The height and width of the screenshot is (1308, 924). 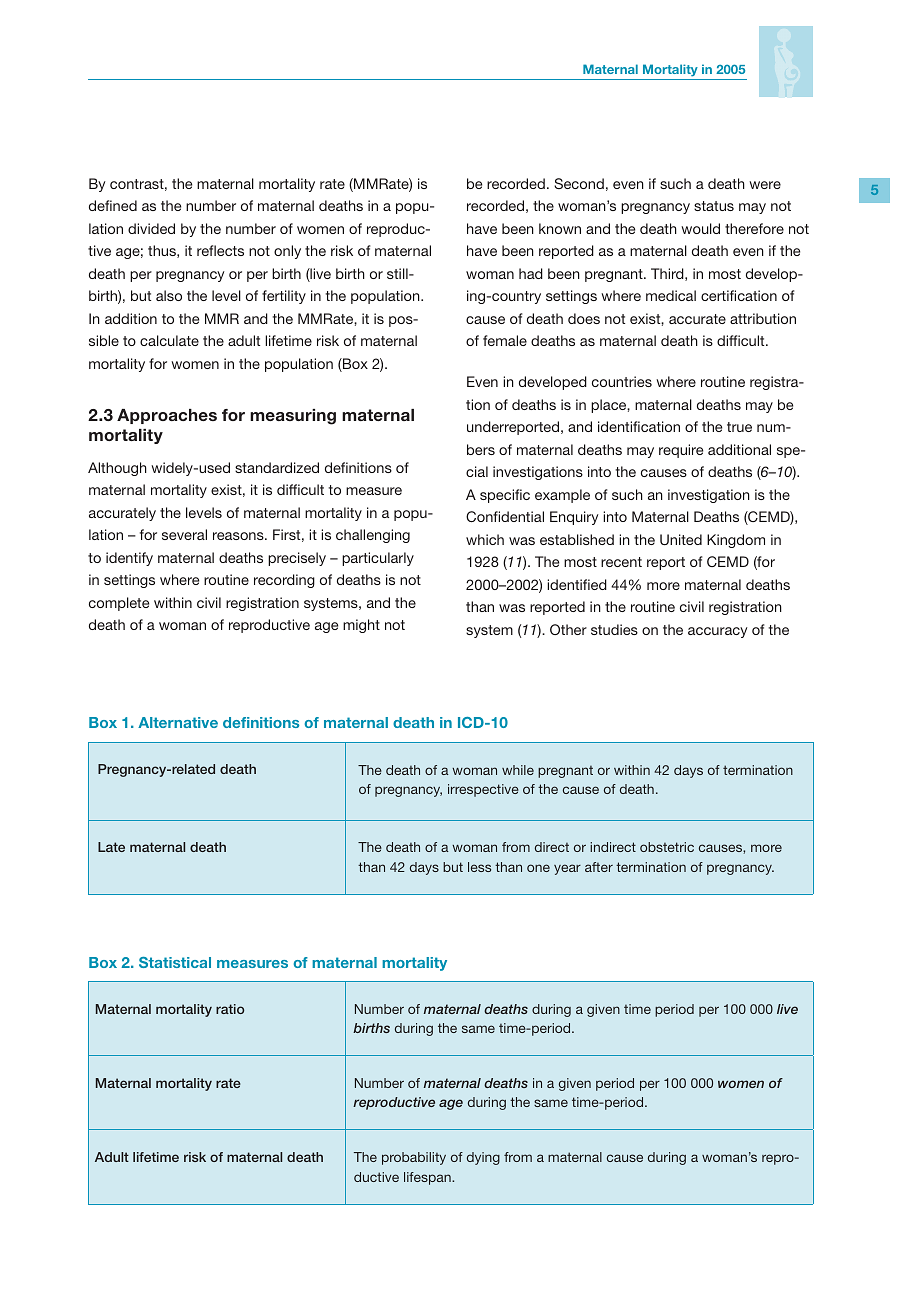 What do you see at coordinates (479, 867) in the screenshot?
I see `less` at bounding box center [479, 867].
